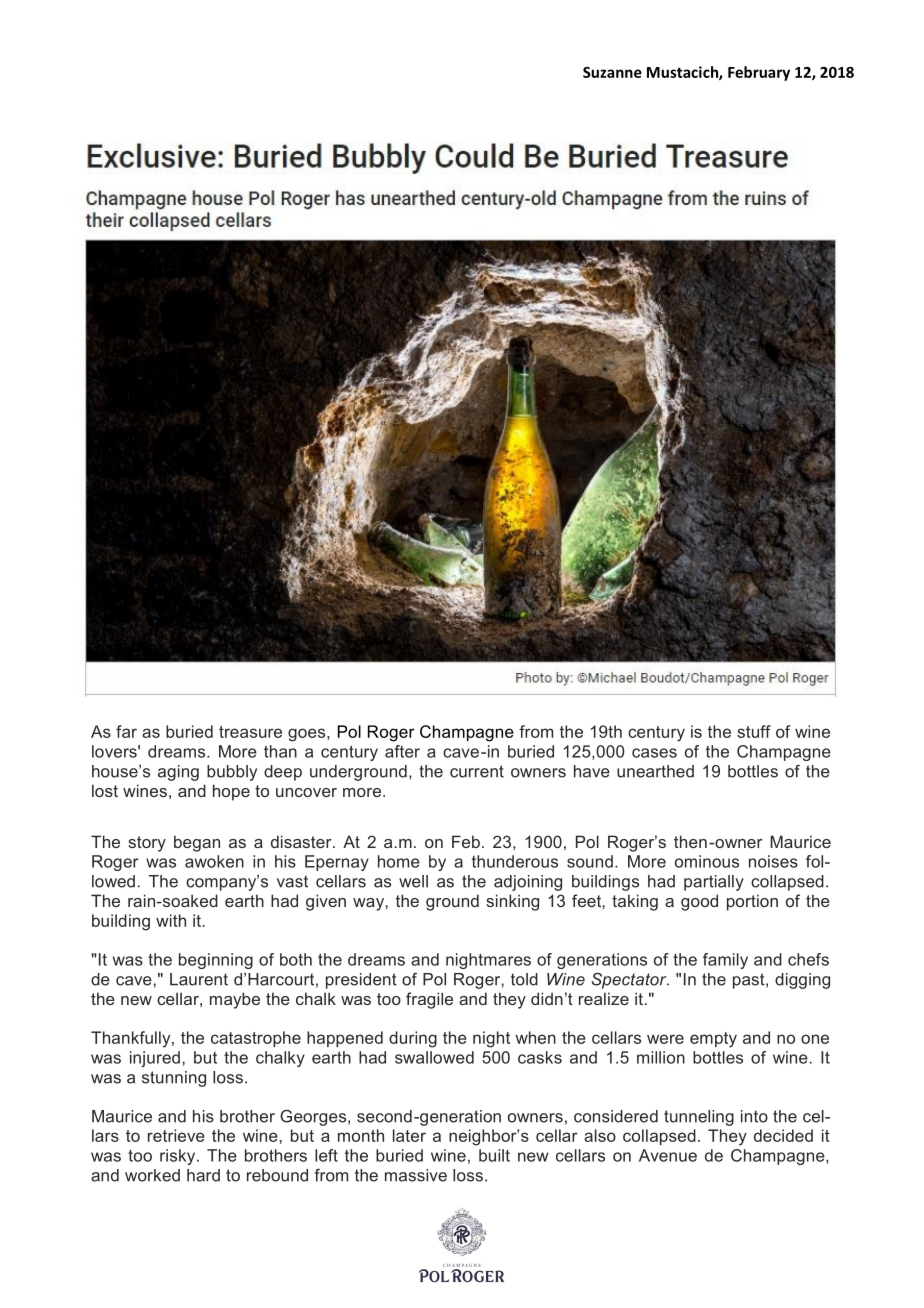  I want to click on treasure, so click(250, 732).
